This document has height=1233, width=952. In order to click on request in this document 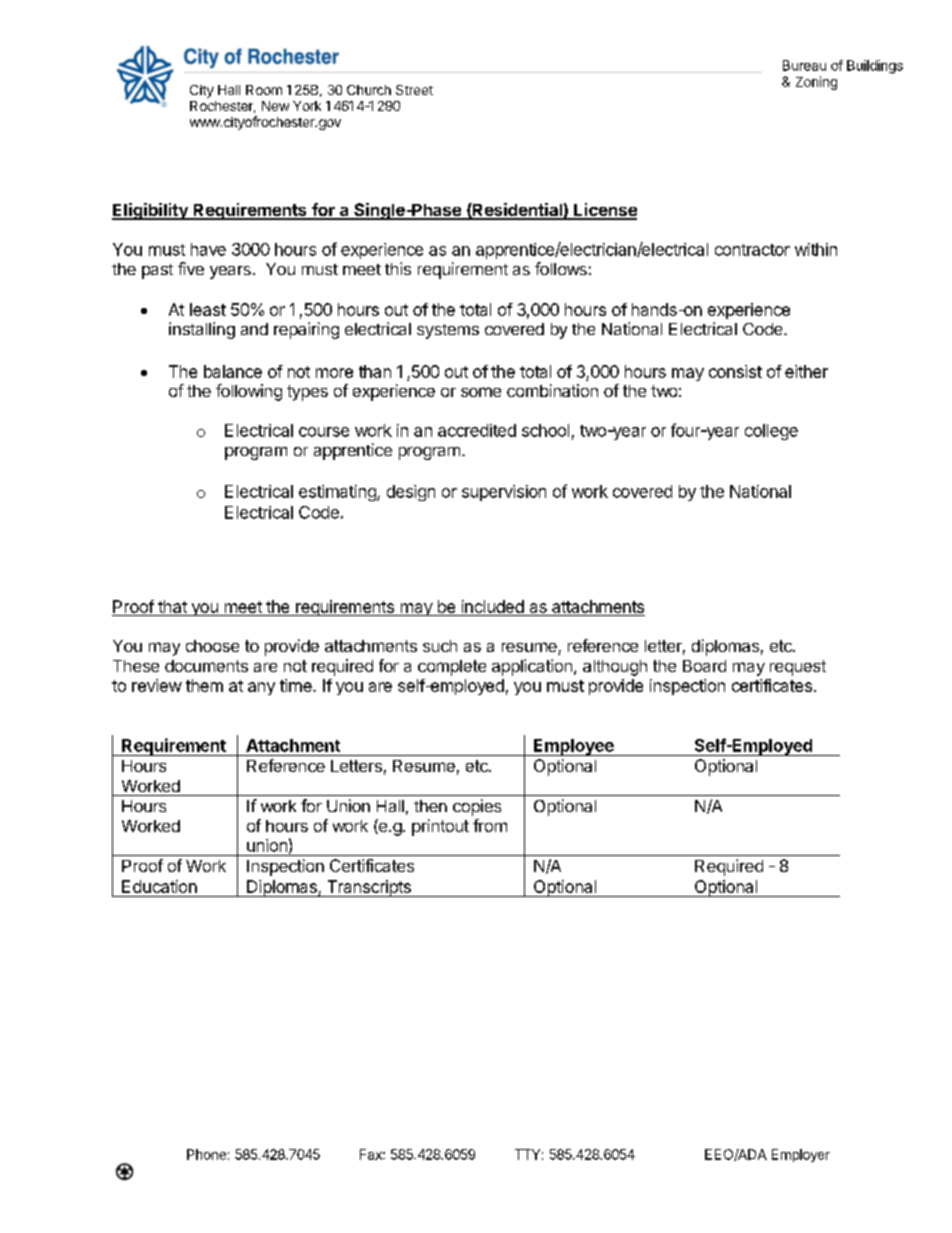, I will do `click(798, 668)`.
